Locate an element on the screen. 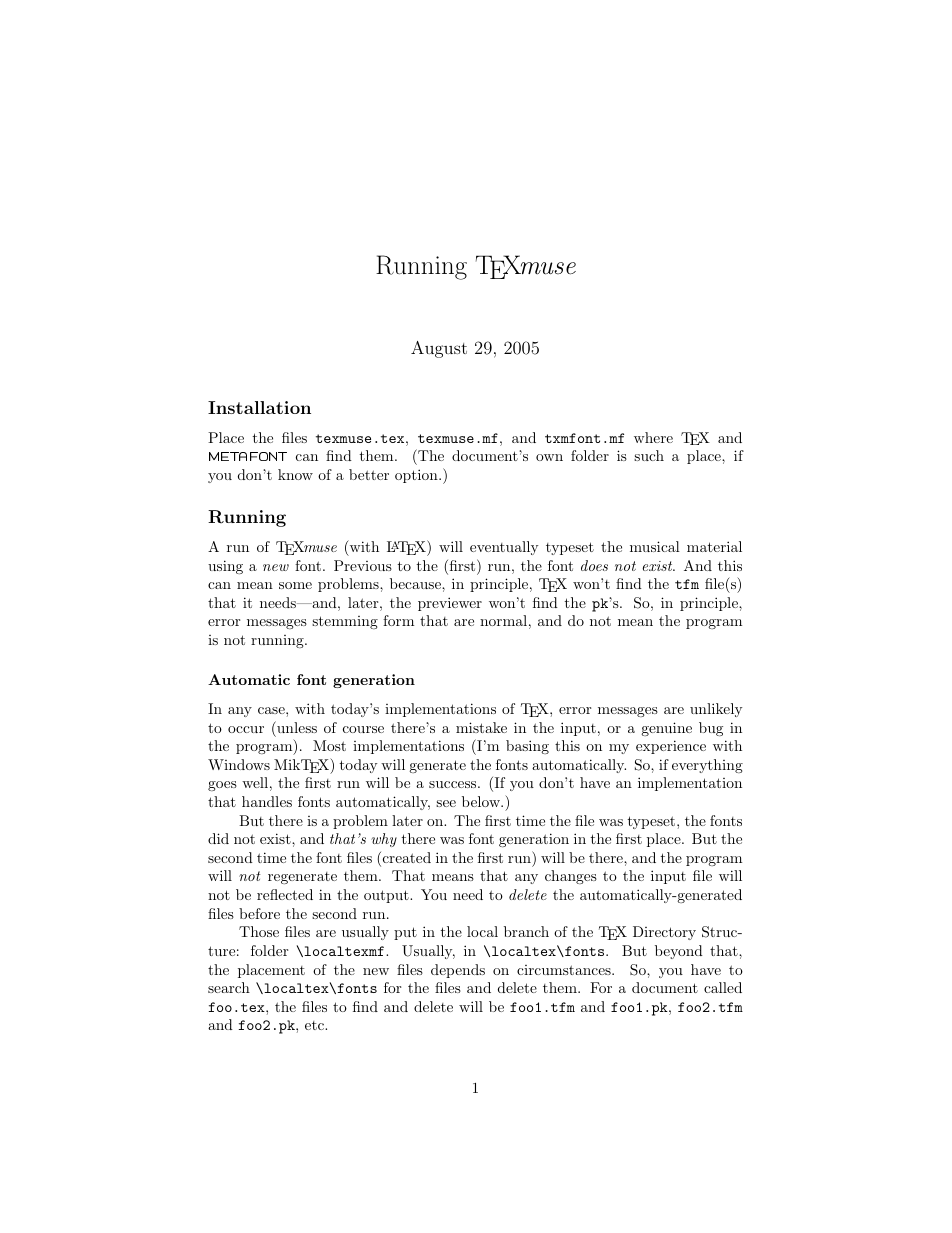 The width and height of the screenshot is (952, 1233). musical is located at coordinates (655, 546).
